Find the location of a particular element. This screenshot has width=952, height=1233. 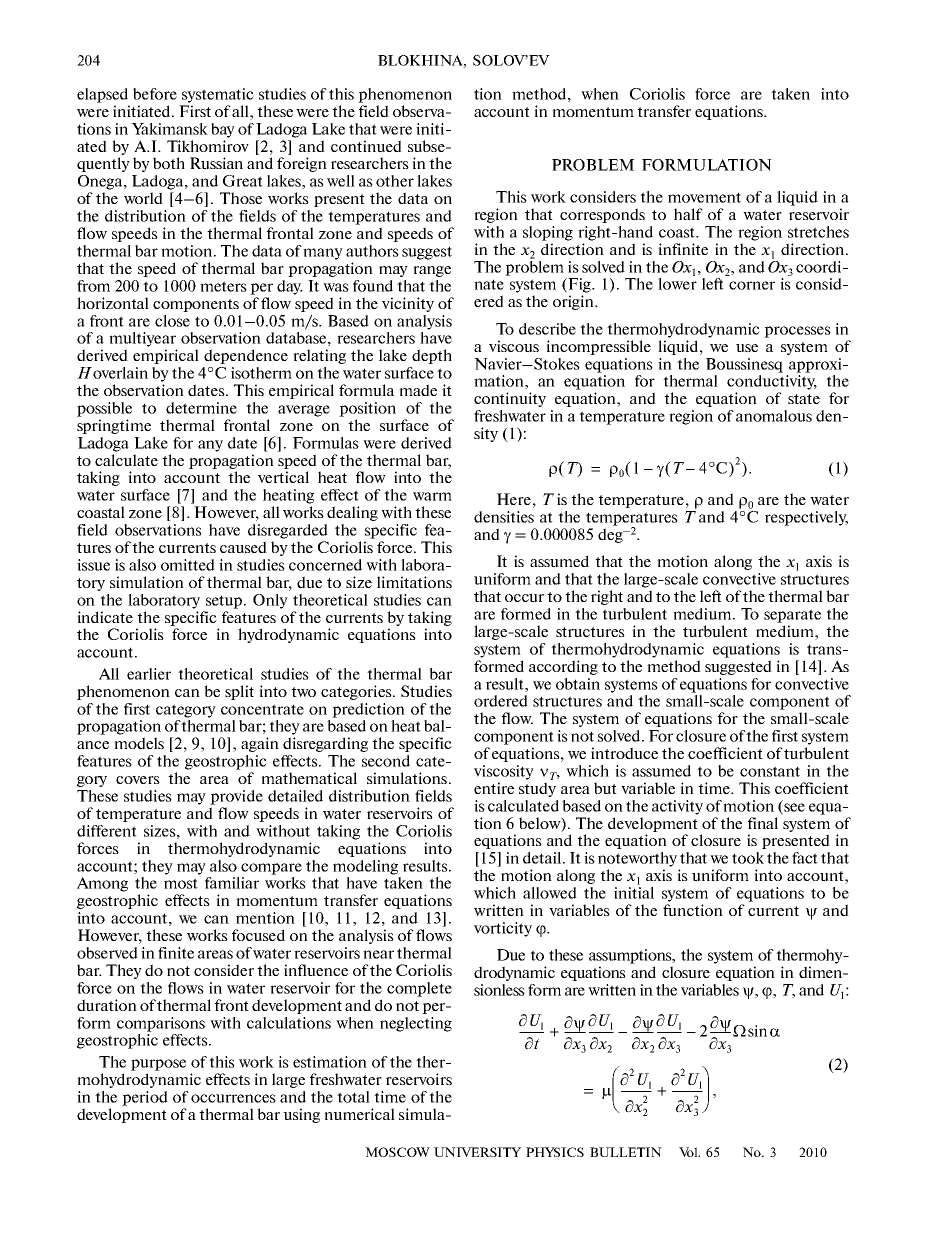

period is located at coordinates (145, 1098).
